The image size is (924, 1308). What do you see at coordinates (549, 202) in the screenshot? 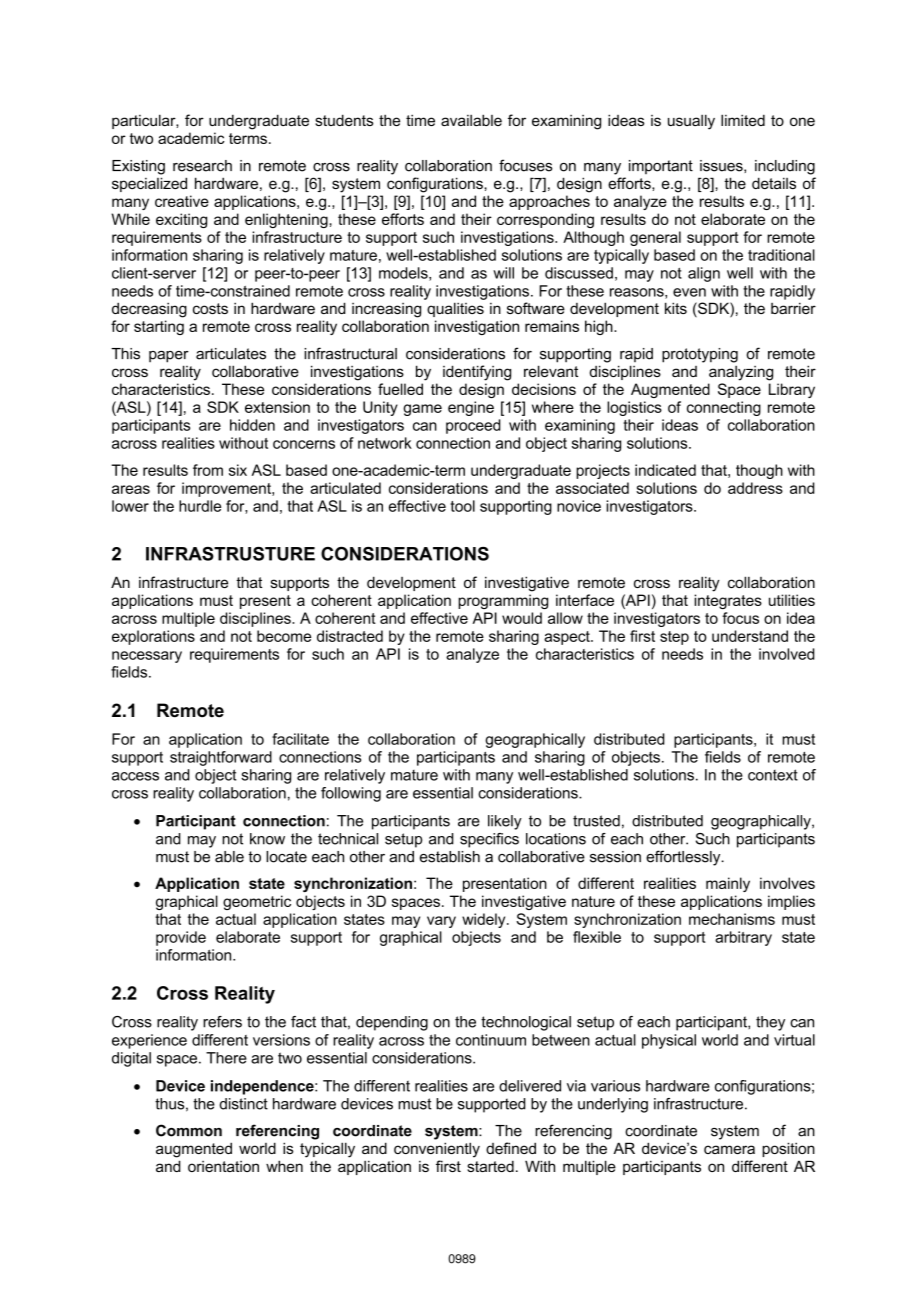
I see `approaches` at bounding box center [549, 202].
